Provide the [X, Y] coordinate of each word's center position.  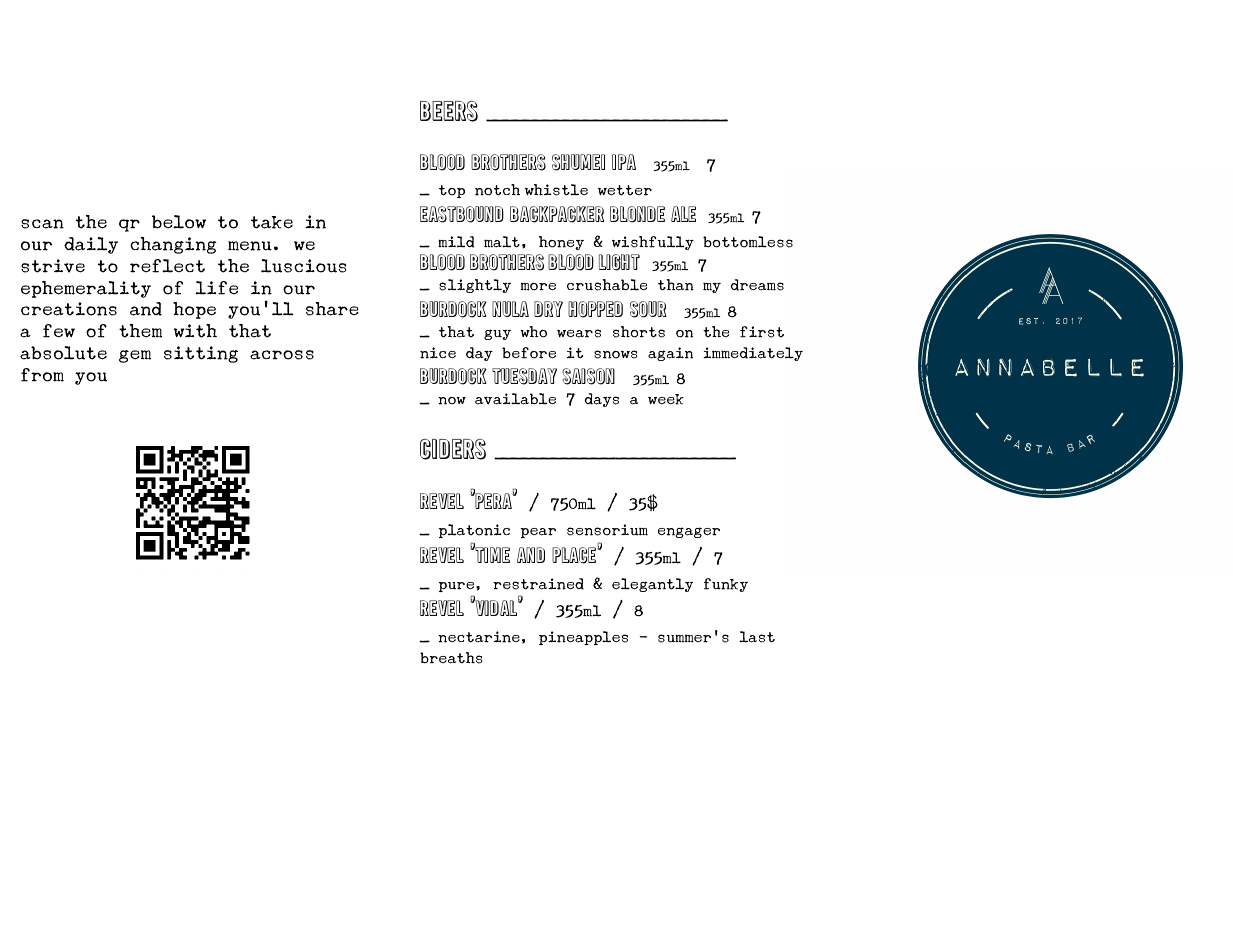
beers [449, 111]
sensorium [607, 530]
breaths [451, 658]
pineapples [583, 638]
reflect [167, 266]
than [676, 285]
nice [438, 353]
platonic [474, 531]
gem [135, 356]
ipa [624, 162]
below [179, 222]
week [666, 399]
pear [538, 533]
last [757, 637]
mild [456, 242]
